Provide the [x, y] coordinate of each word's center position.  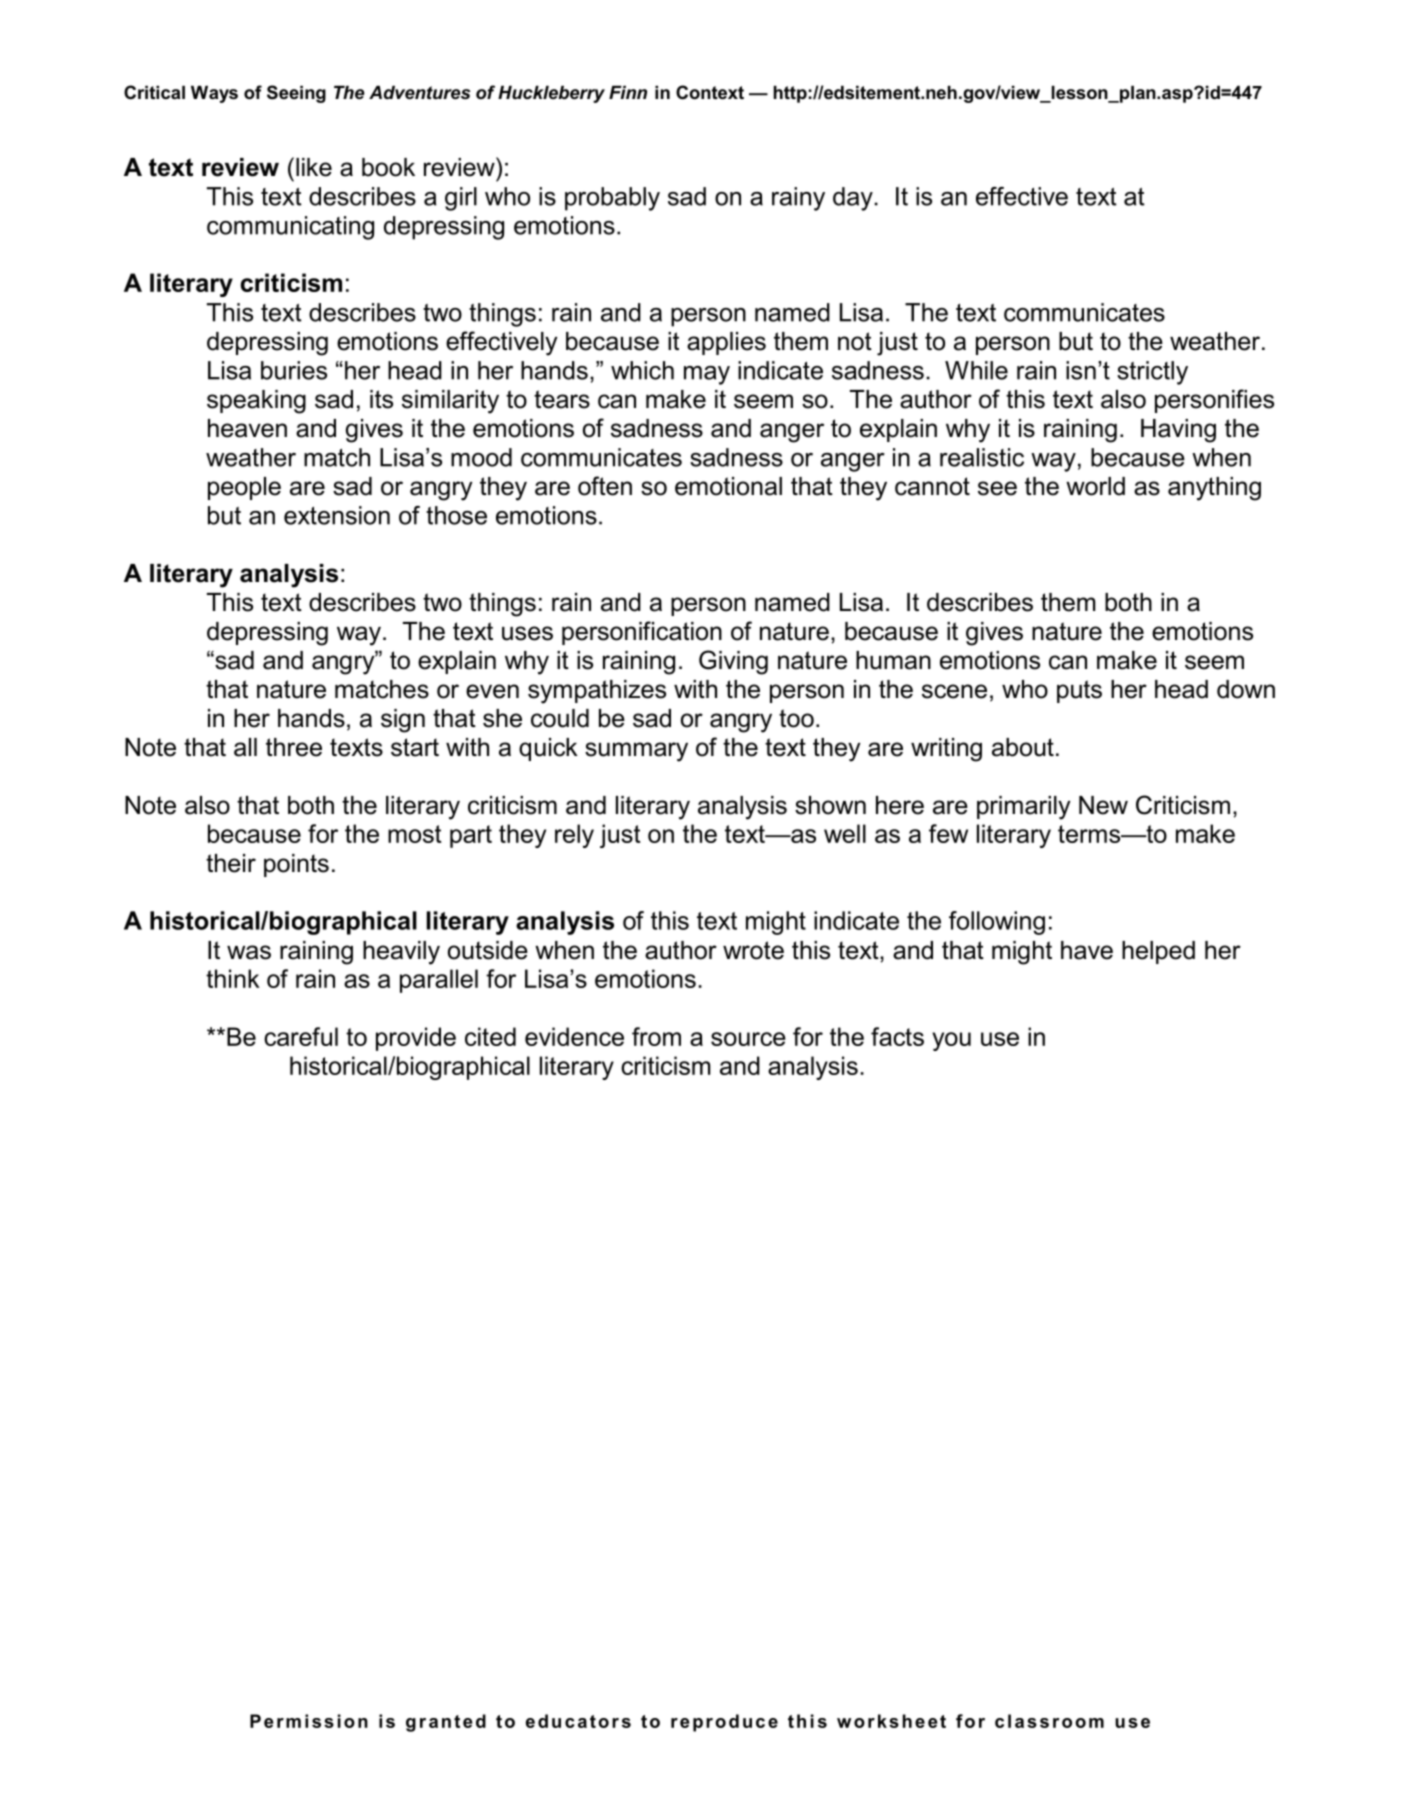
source [748, 1039]
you [951, 1041]
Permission [309, 1721]
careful [301, 1036]
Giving [733, 662]
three [294, 747]
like [314, 167]
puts [1079, 691]
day [854, 199]
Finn [628, 92]
